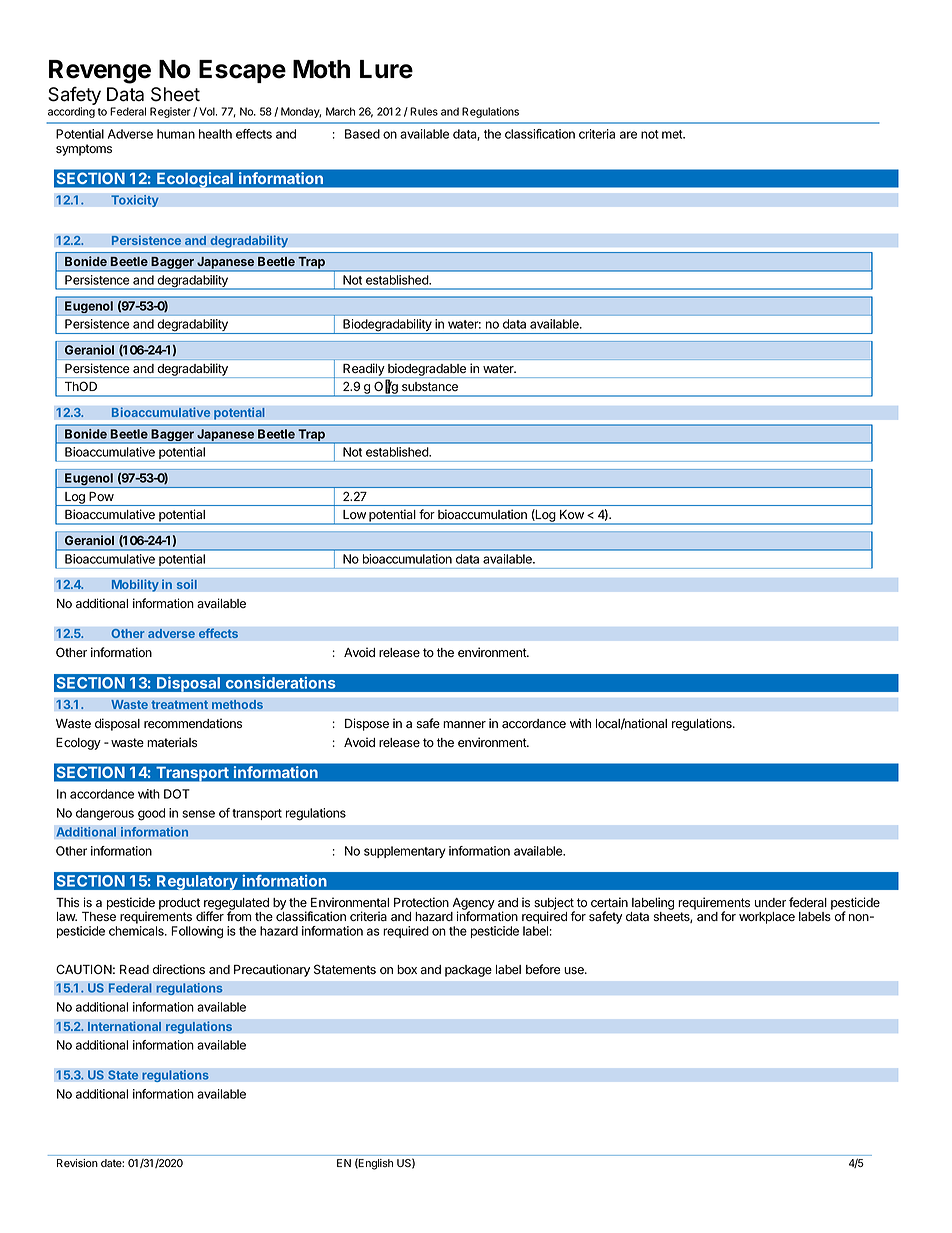 The image size is (952, 1233). I want to click on Rules, so click(424, 111).
